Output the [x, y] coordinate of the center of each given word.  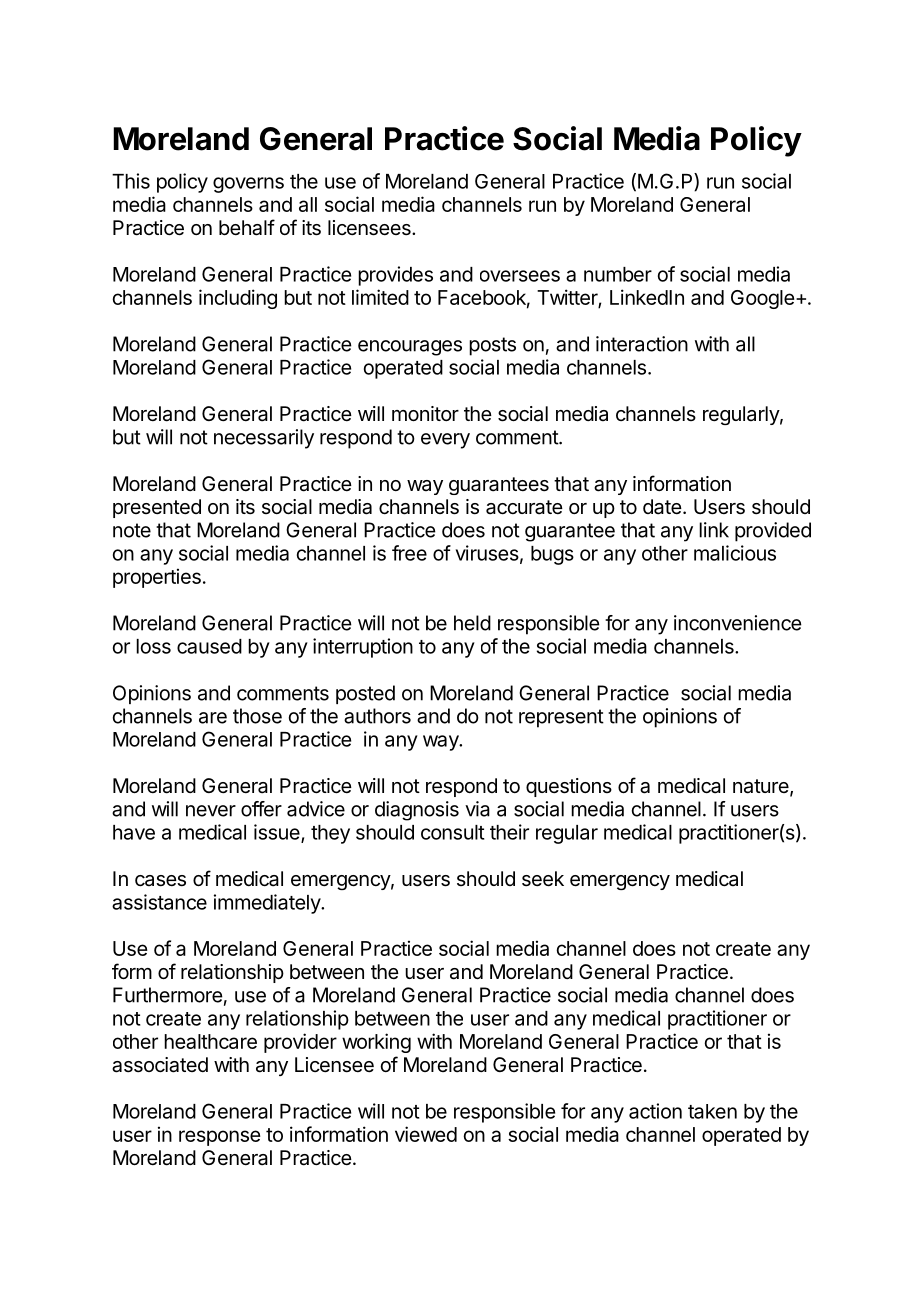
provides [395, 276]
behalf [247, 227]
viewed [426, 1134]
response [220, 1138]
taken [712, 1111]
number [618, 274]
